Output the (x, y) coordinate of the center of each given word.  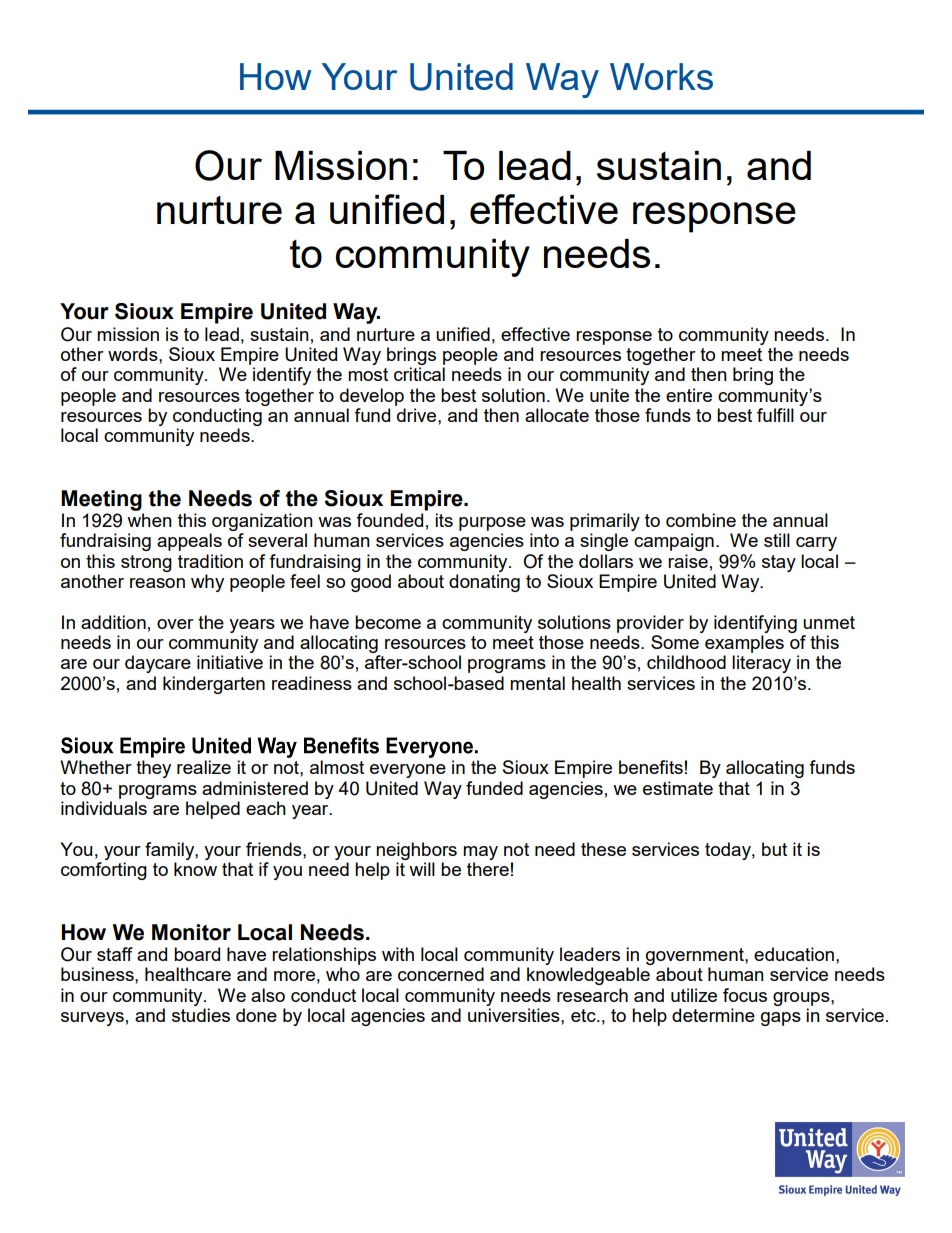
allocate (557, 415)
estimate (678, 788)
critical (419, 374)
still (777, 540)
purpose (492, 524)
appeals (189, 542)
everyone (408, 771)
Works (661, 76)
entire (689, 395)
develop (372, 397)
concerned (441, 974)
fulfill (775, 415)
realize (204, 767)
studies (201, 1015)
